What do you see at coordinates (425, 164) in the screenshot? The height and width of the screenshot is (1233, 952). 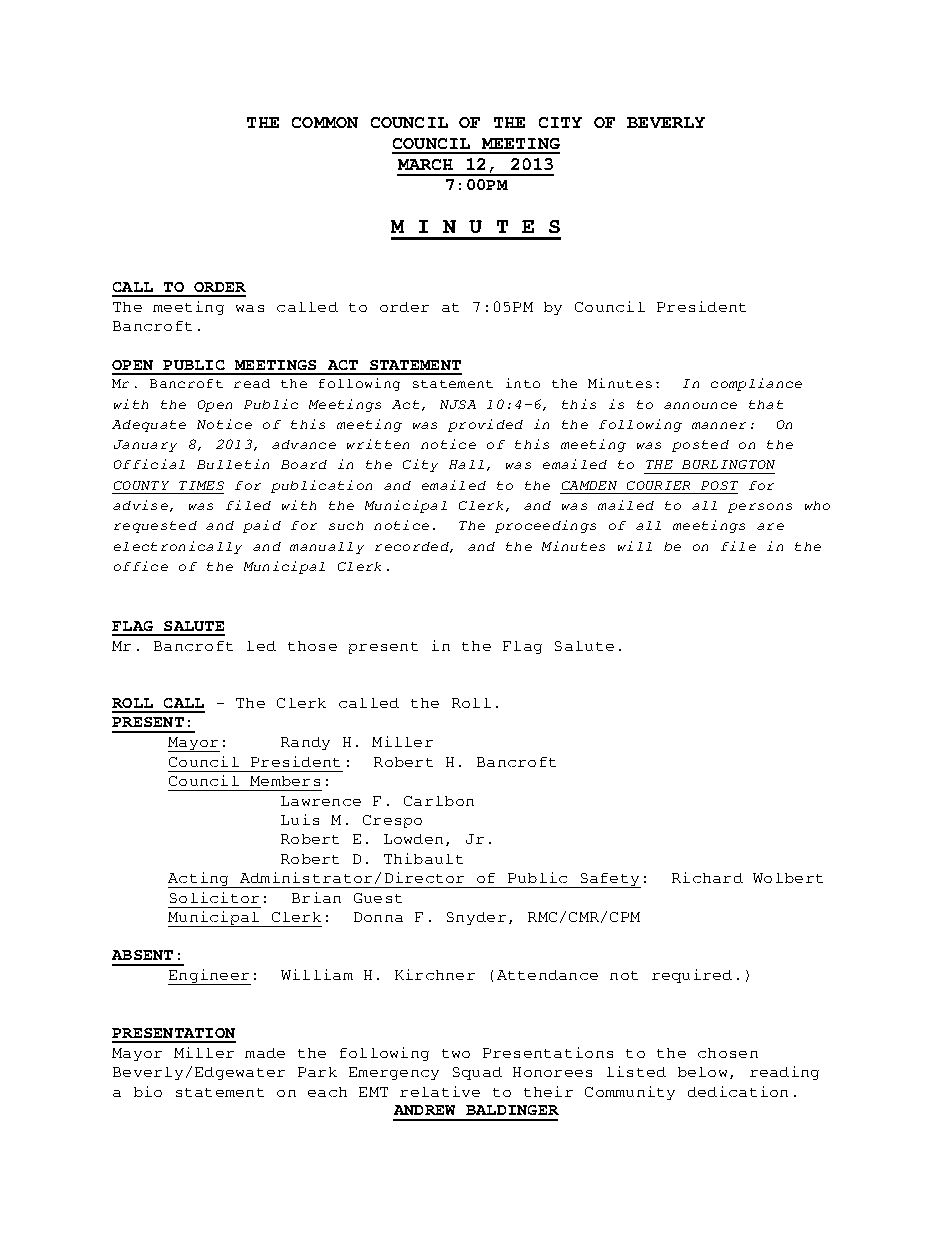 I see `MARCH` at bounding box center [425, 164].
